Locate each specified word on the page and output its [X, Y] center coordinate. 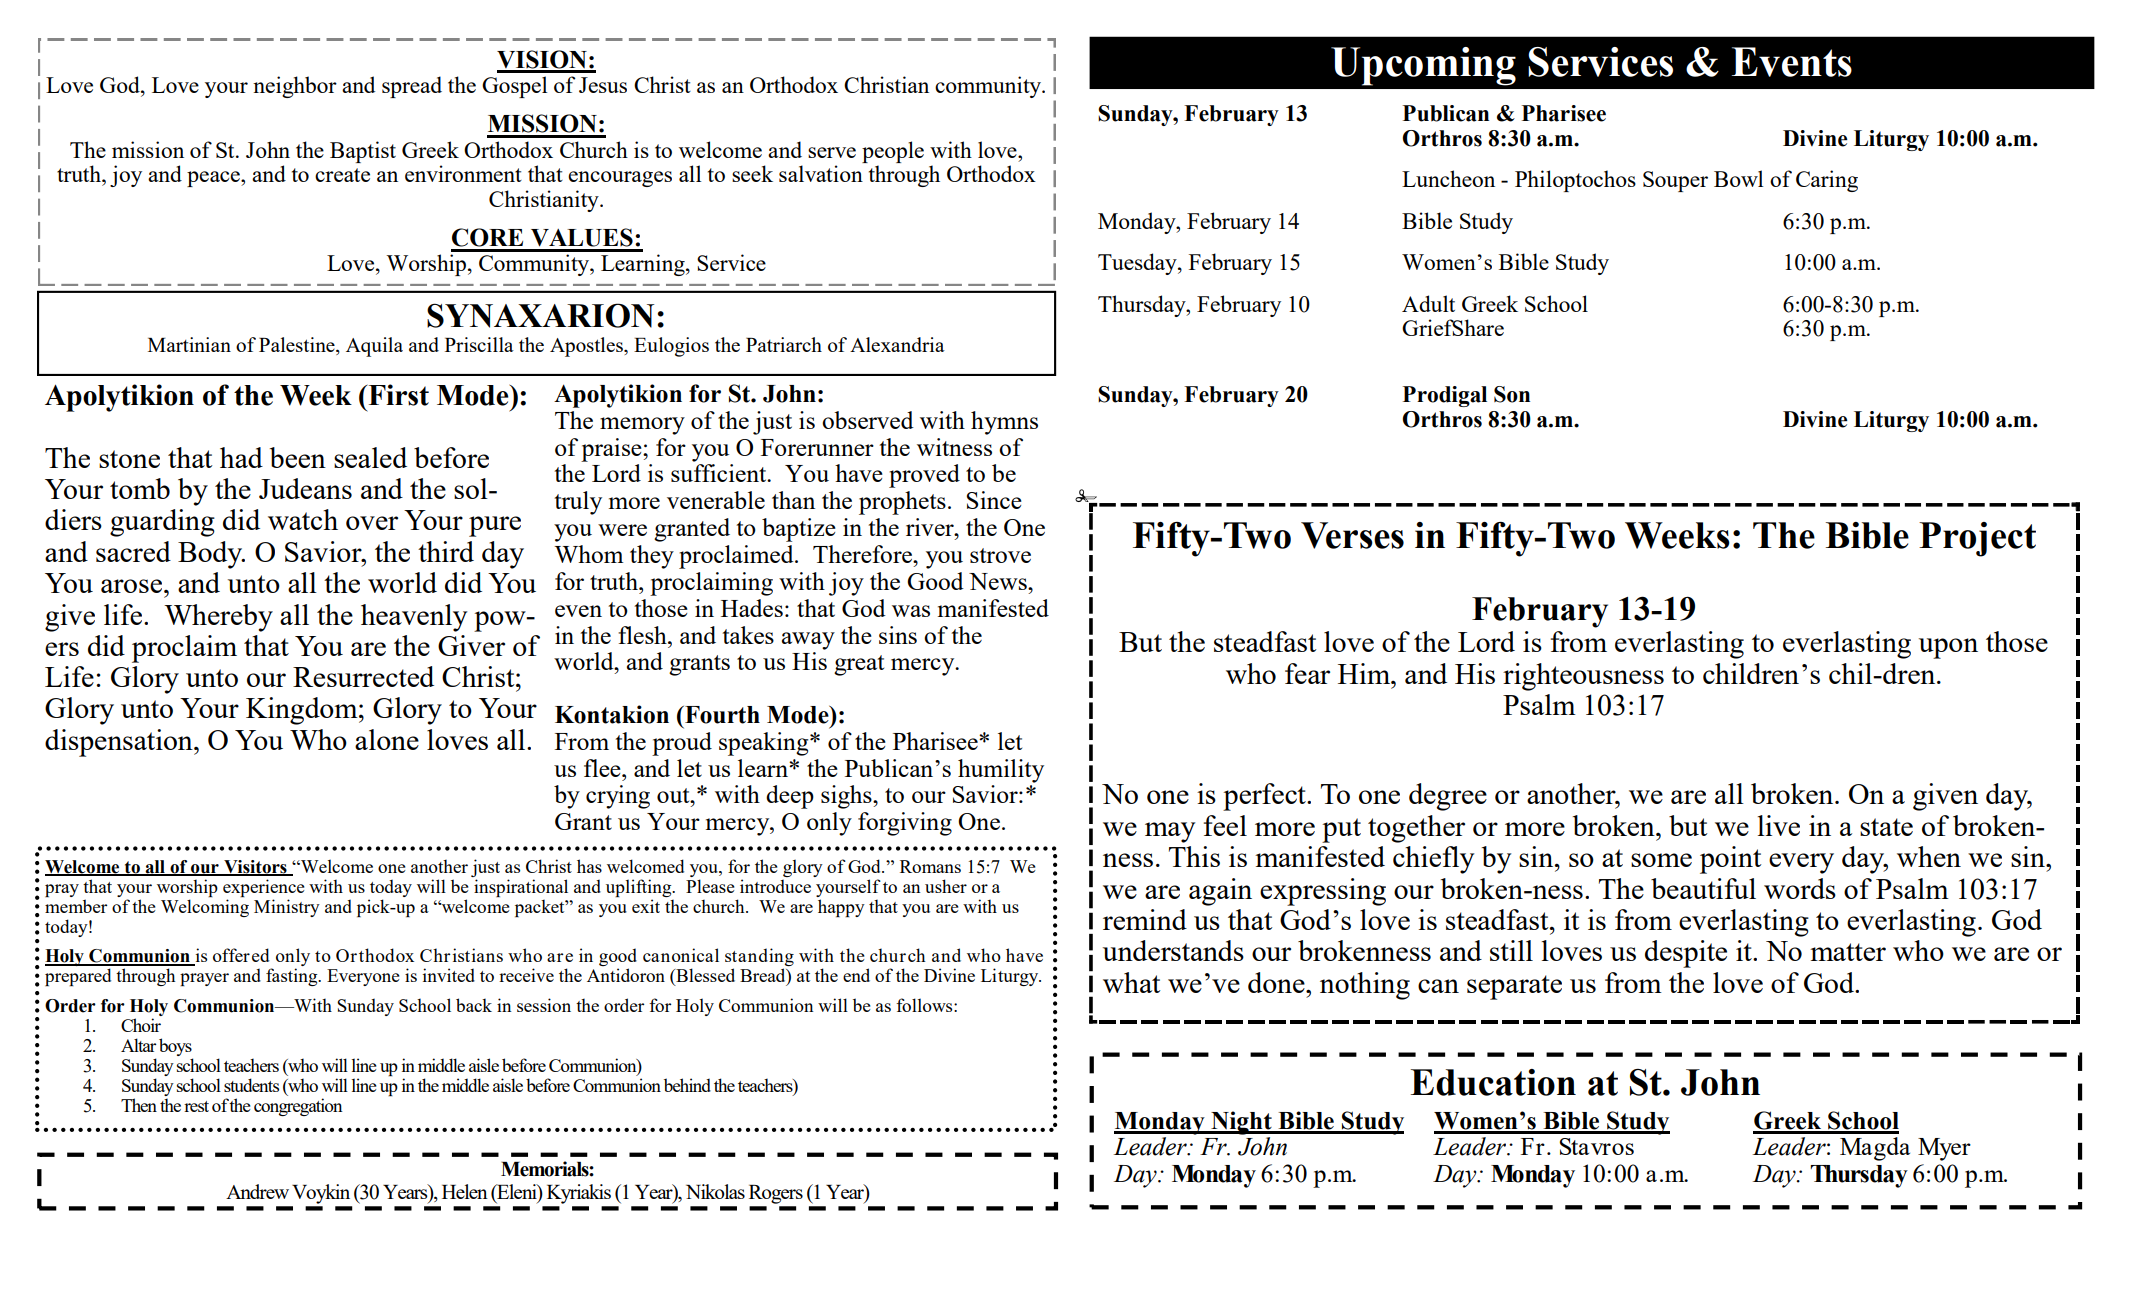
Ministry [287, 908]
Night [1241, 1123]
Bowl [1738, 178]
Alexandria [897, 344]
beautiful [1703, 888]
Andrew [257, 1191]
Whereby [218, 618]
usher [946, 886]
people [893, 152]
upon [1948, 648]
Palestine [298, 346]
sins [898, 635]
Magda [1875, 1149]
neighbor [295, 87]
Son [1512, 394]
